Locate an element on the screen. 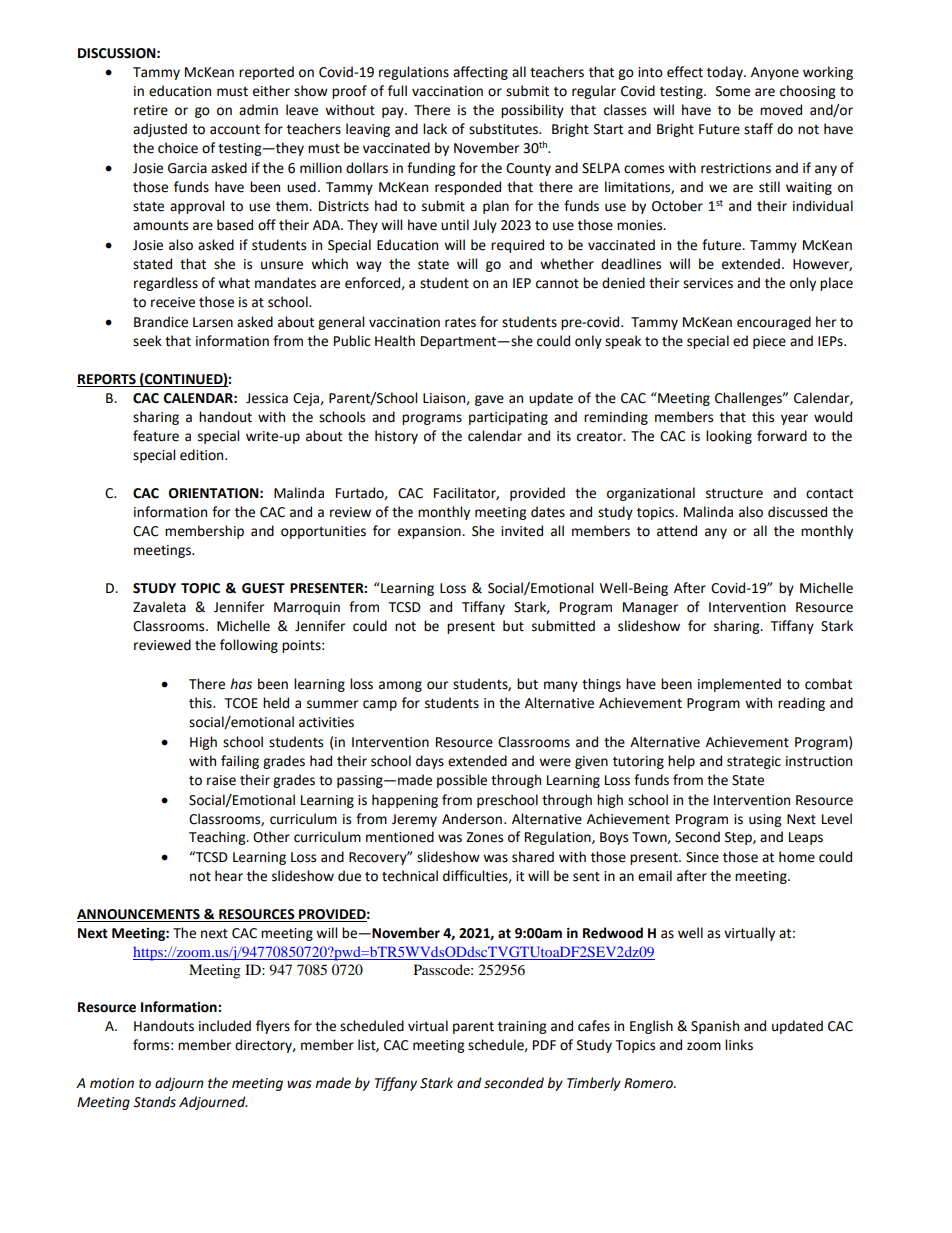 This screenshot has height=1233, width=952. affecting is located at coordinates (480, 73).
